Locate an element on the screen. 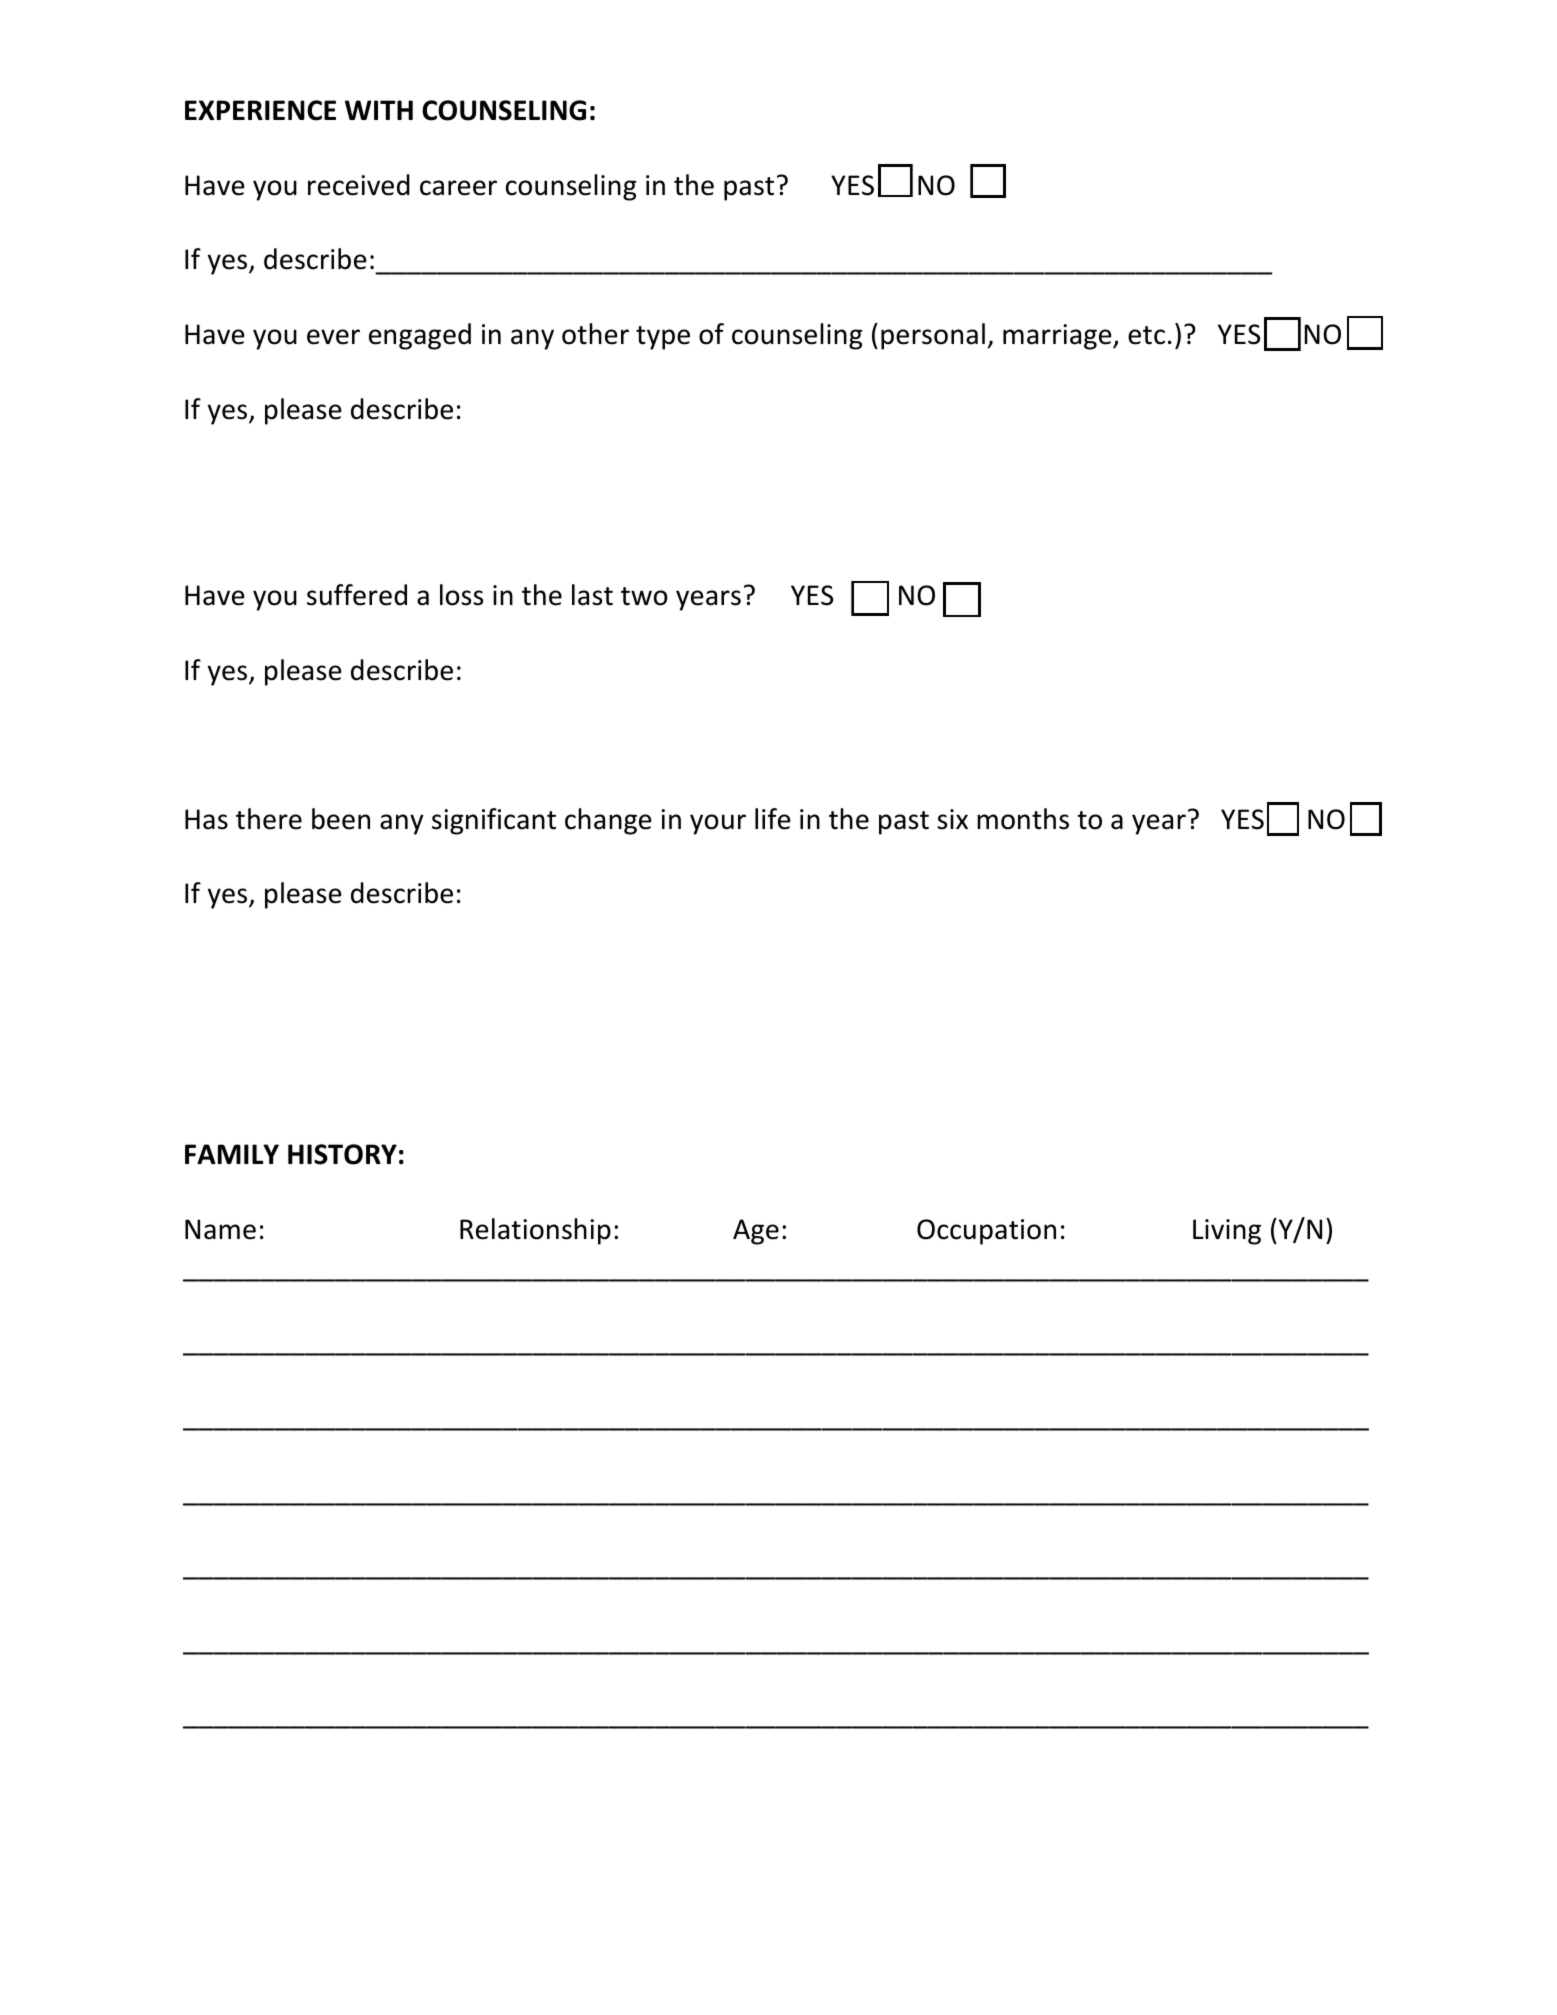 This screenshot has width=1557, height=2015. WITH is located at coordinates (379, 110).
